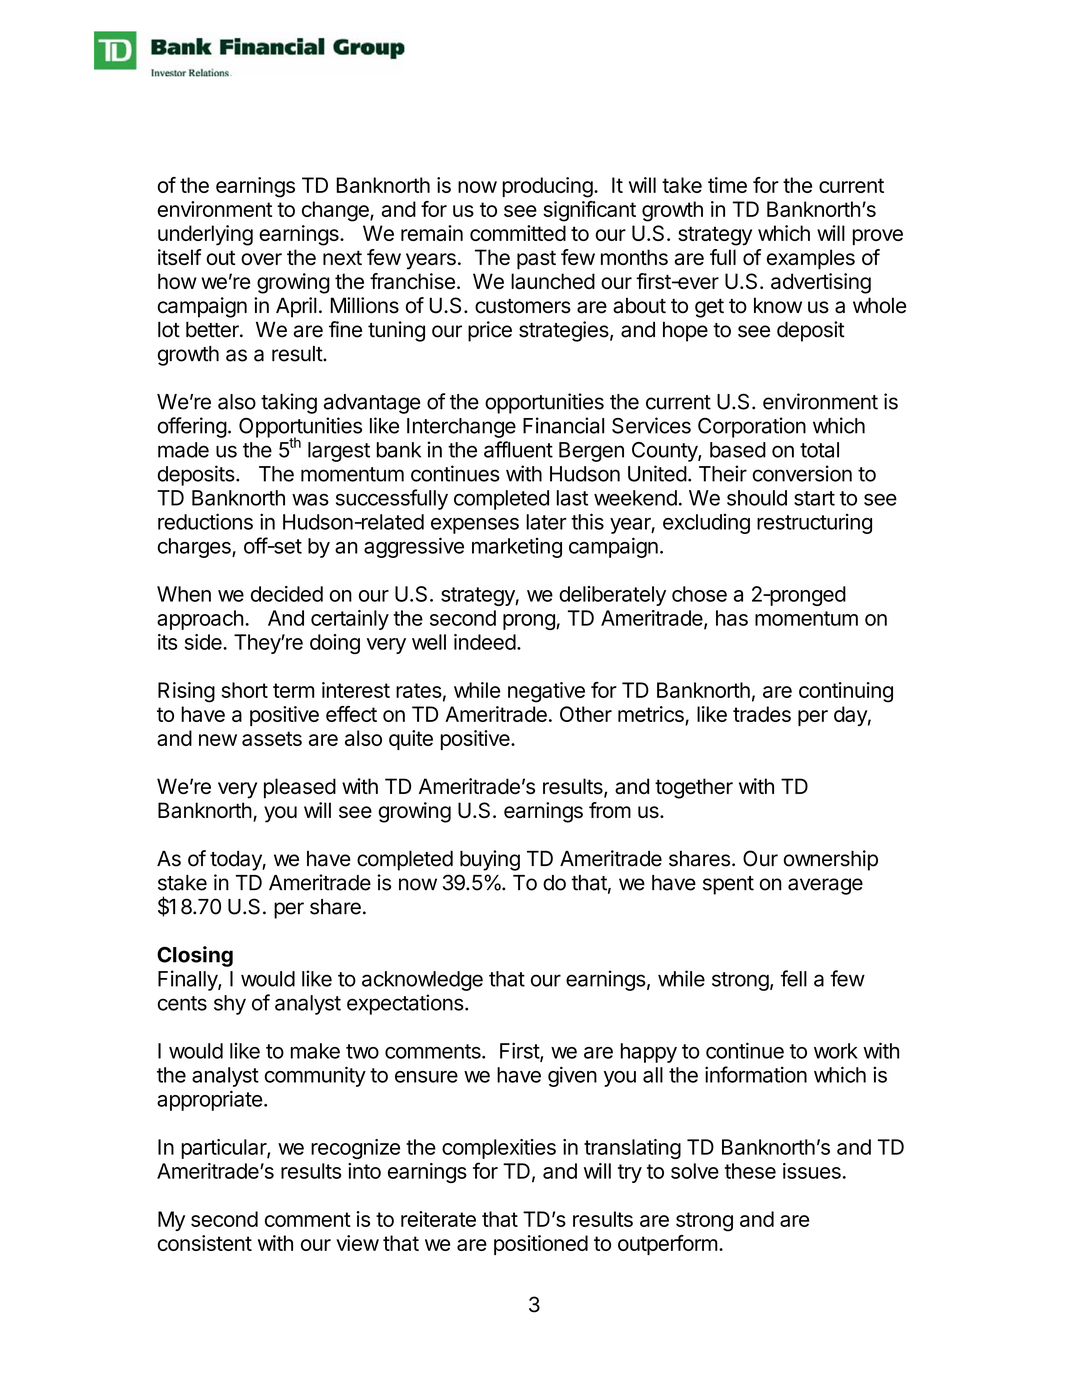  I want to click on examples, so click(811, 259).
